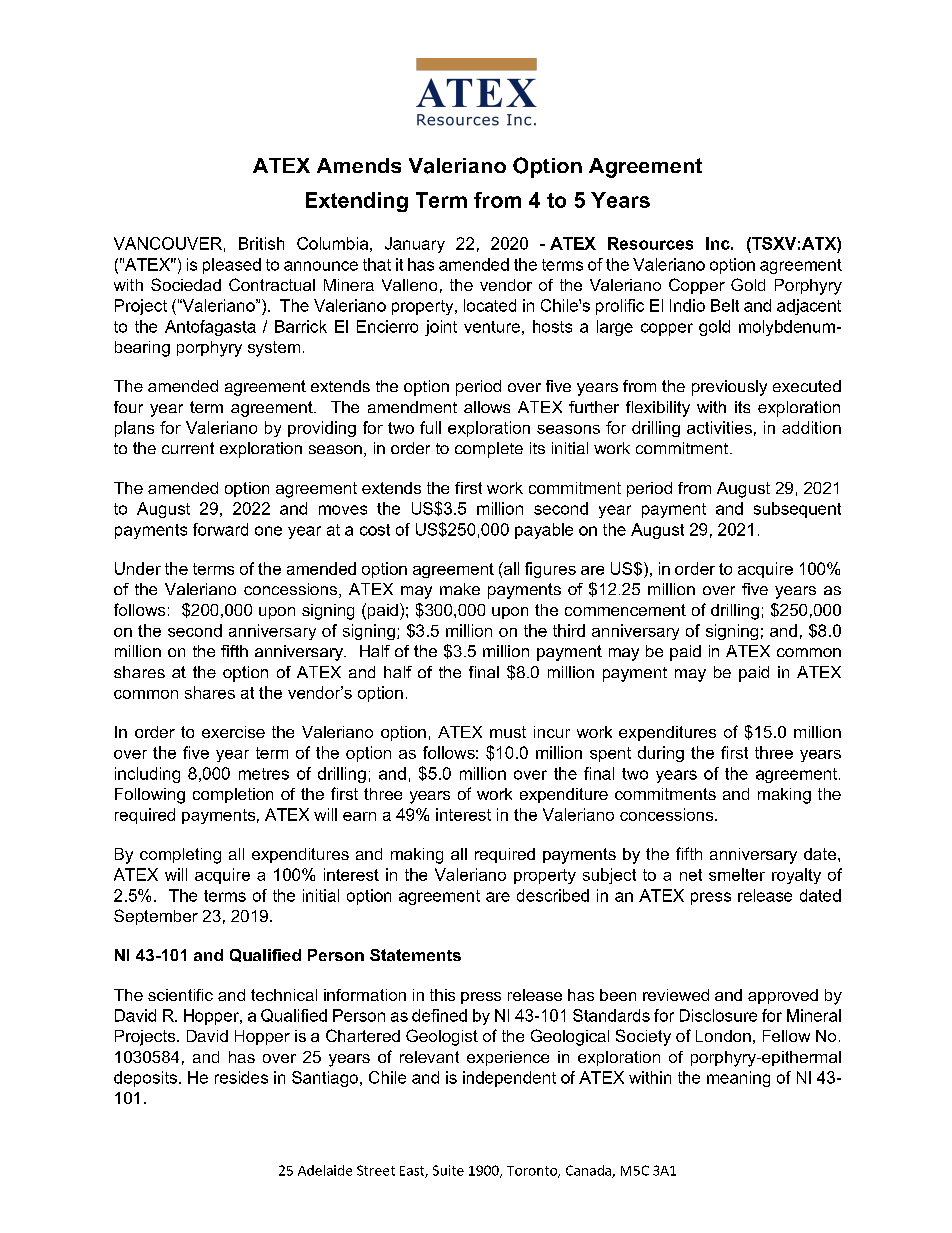 The height and width of the screenshot is (1233, 952). What do you see at coordinates (508, 732) in the screenshot?
I see `must` at bounding box center [508, 732].
